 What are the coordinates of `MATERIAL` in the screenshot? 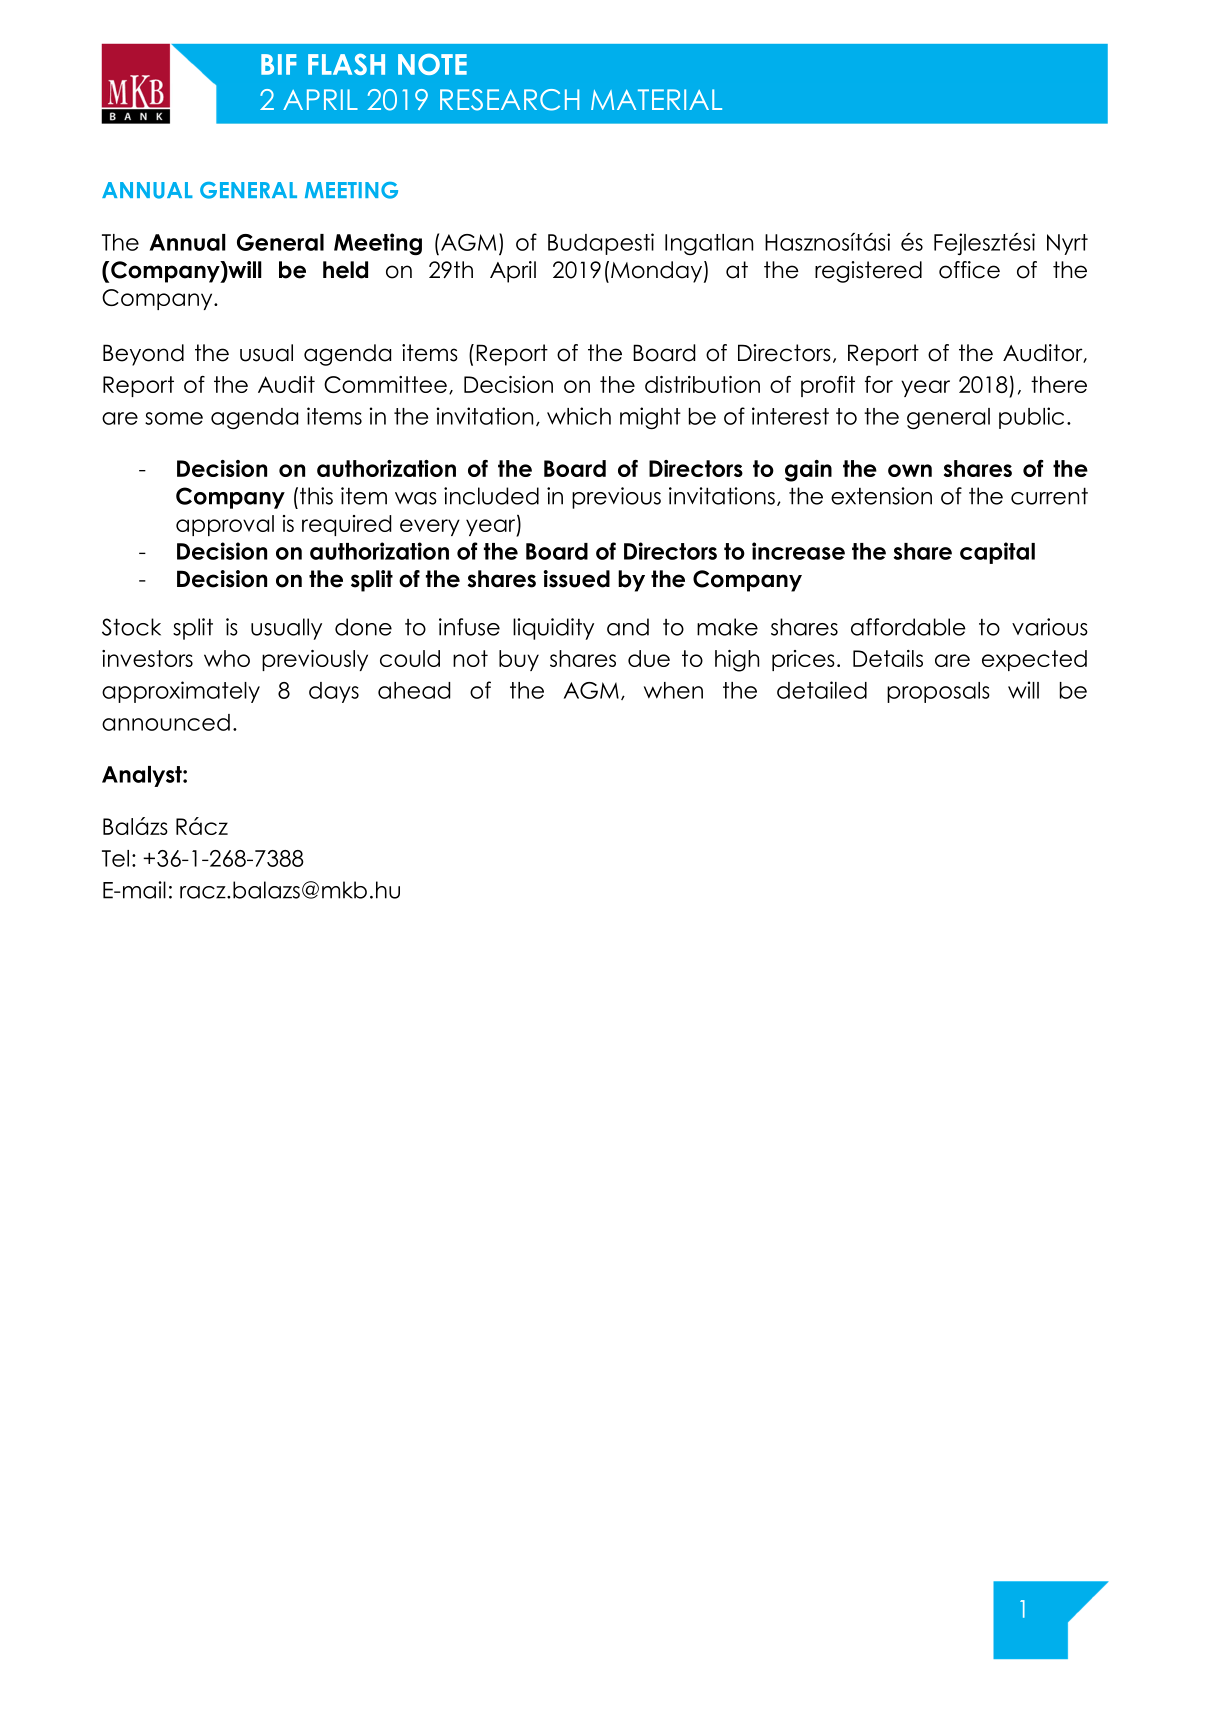 It's located at (656, 99).
